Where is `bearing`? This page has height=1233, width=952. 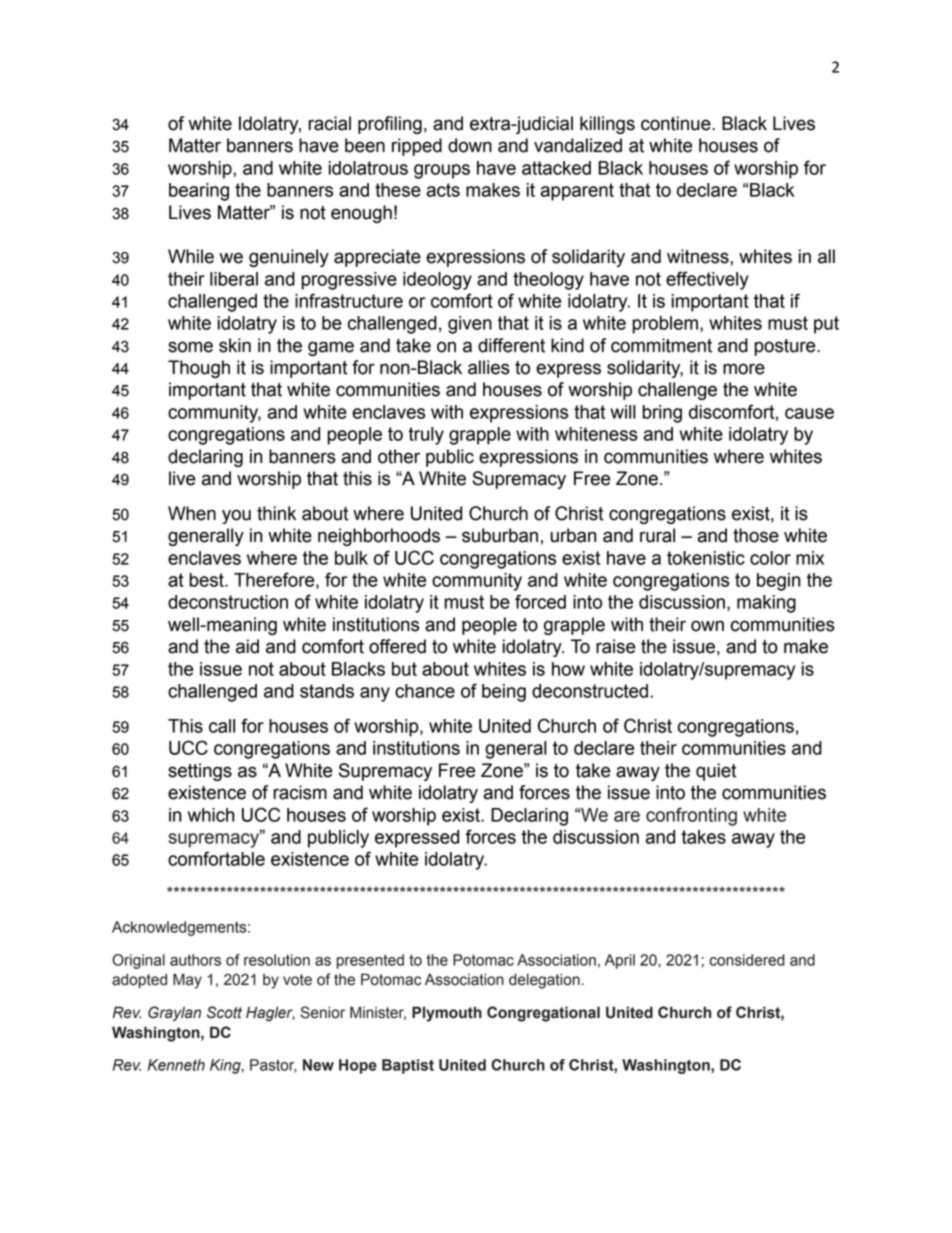
bearing is located at coordinates (199, 192).
